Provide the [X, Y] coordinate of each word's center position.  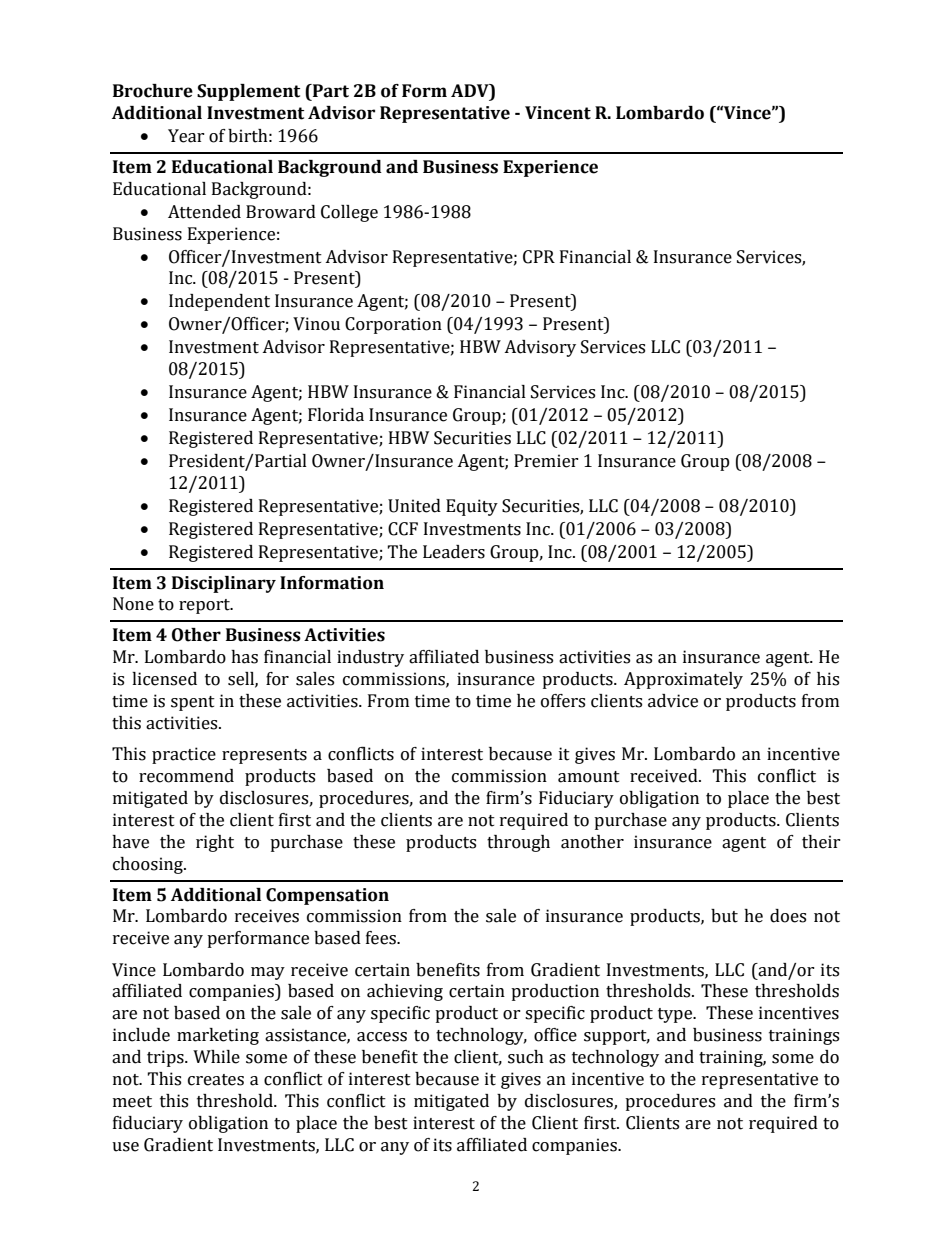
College [349, 213]
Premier [546, 461]
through [518, 843]
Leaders [454, 552]
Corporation [393, 325]
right [215, 843]
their [821, 842]
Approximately [683, 680]
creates [216, 1080]
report [205, 606]
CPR [539, 257]
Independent [219, 302]
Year [186, 136]
